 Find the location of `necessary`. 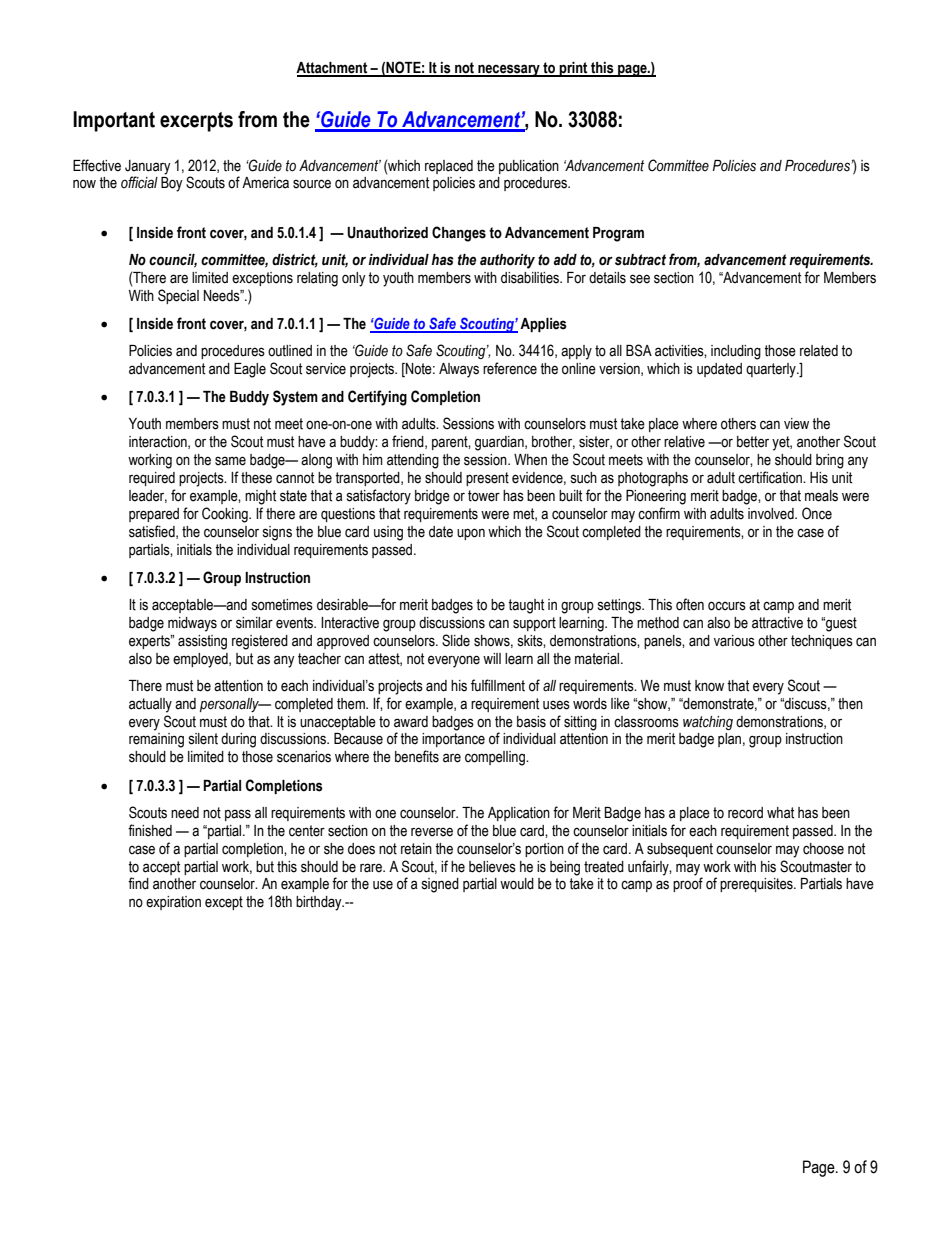

necessary is located at coordinates (509, 70).
